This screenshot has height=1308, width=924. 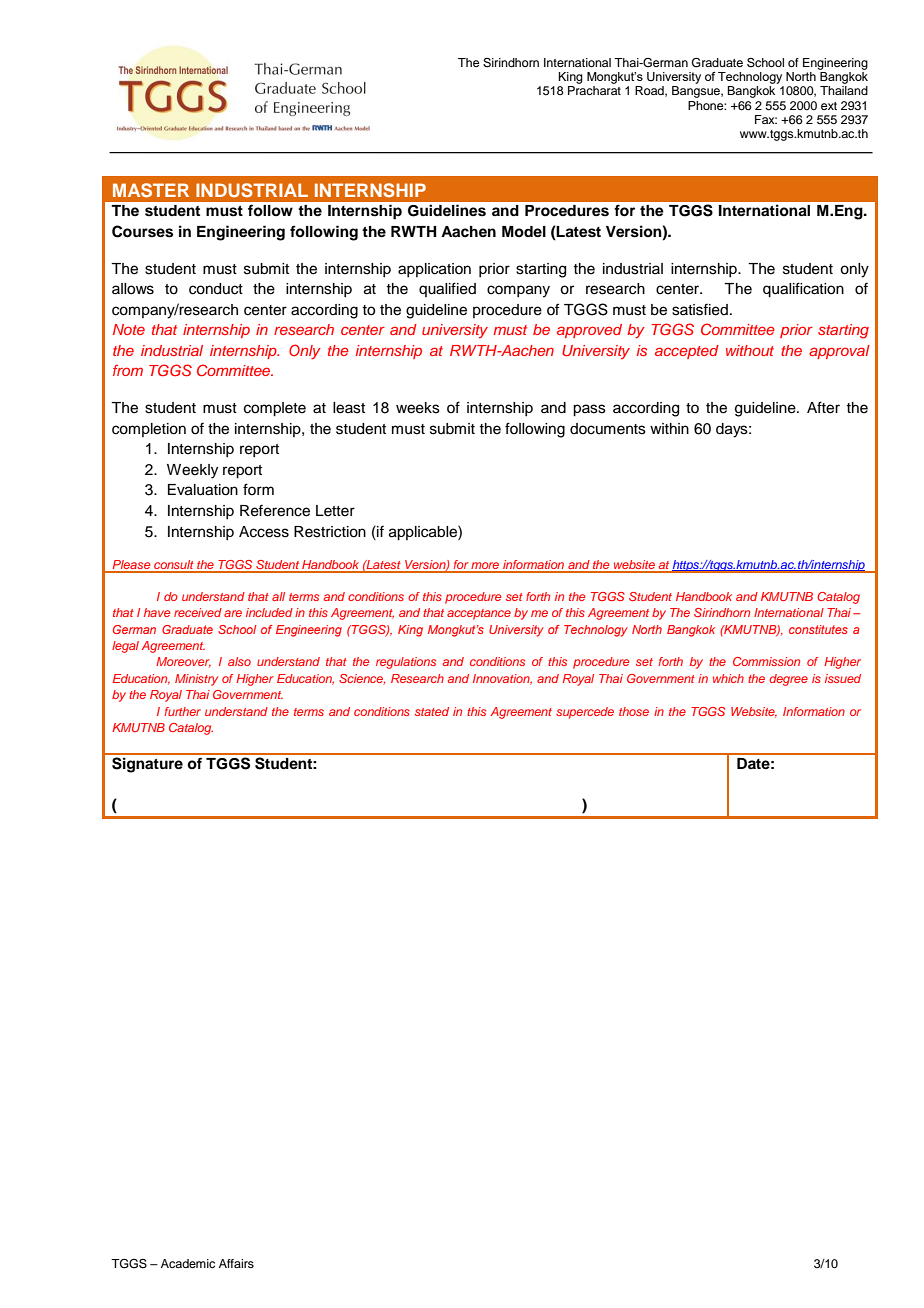 I want to click on Academic, so click(x=188, y=1263).
